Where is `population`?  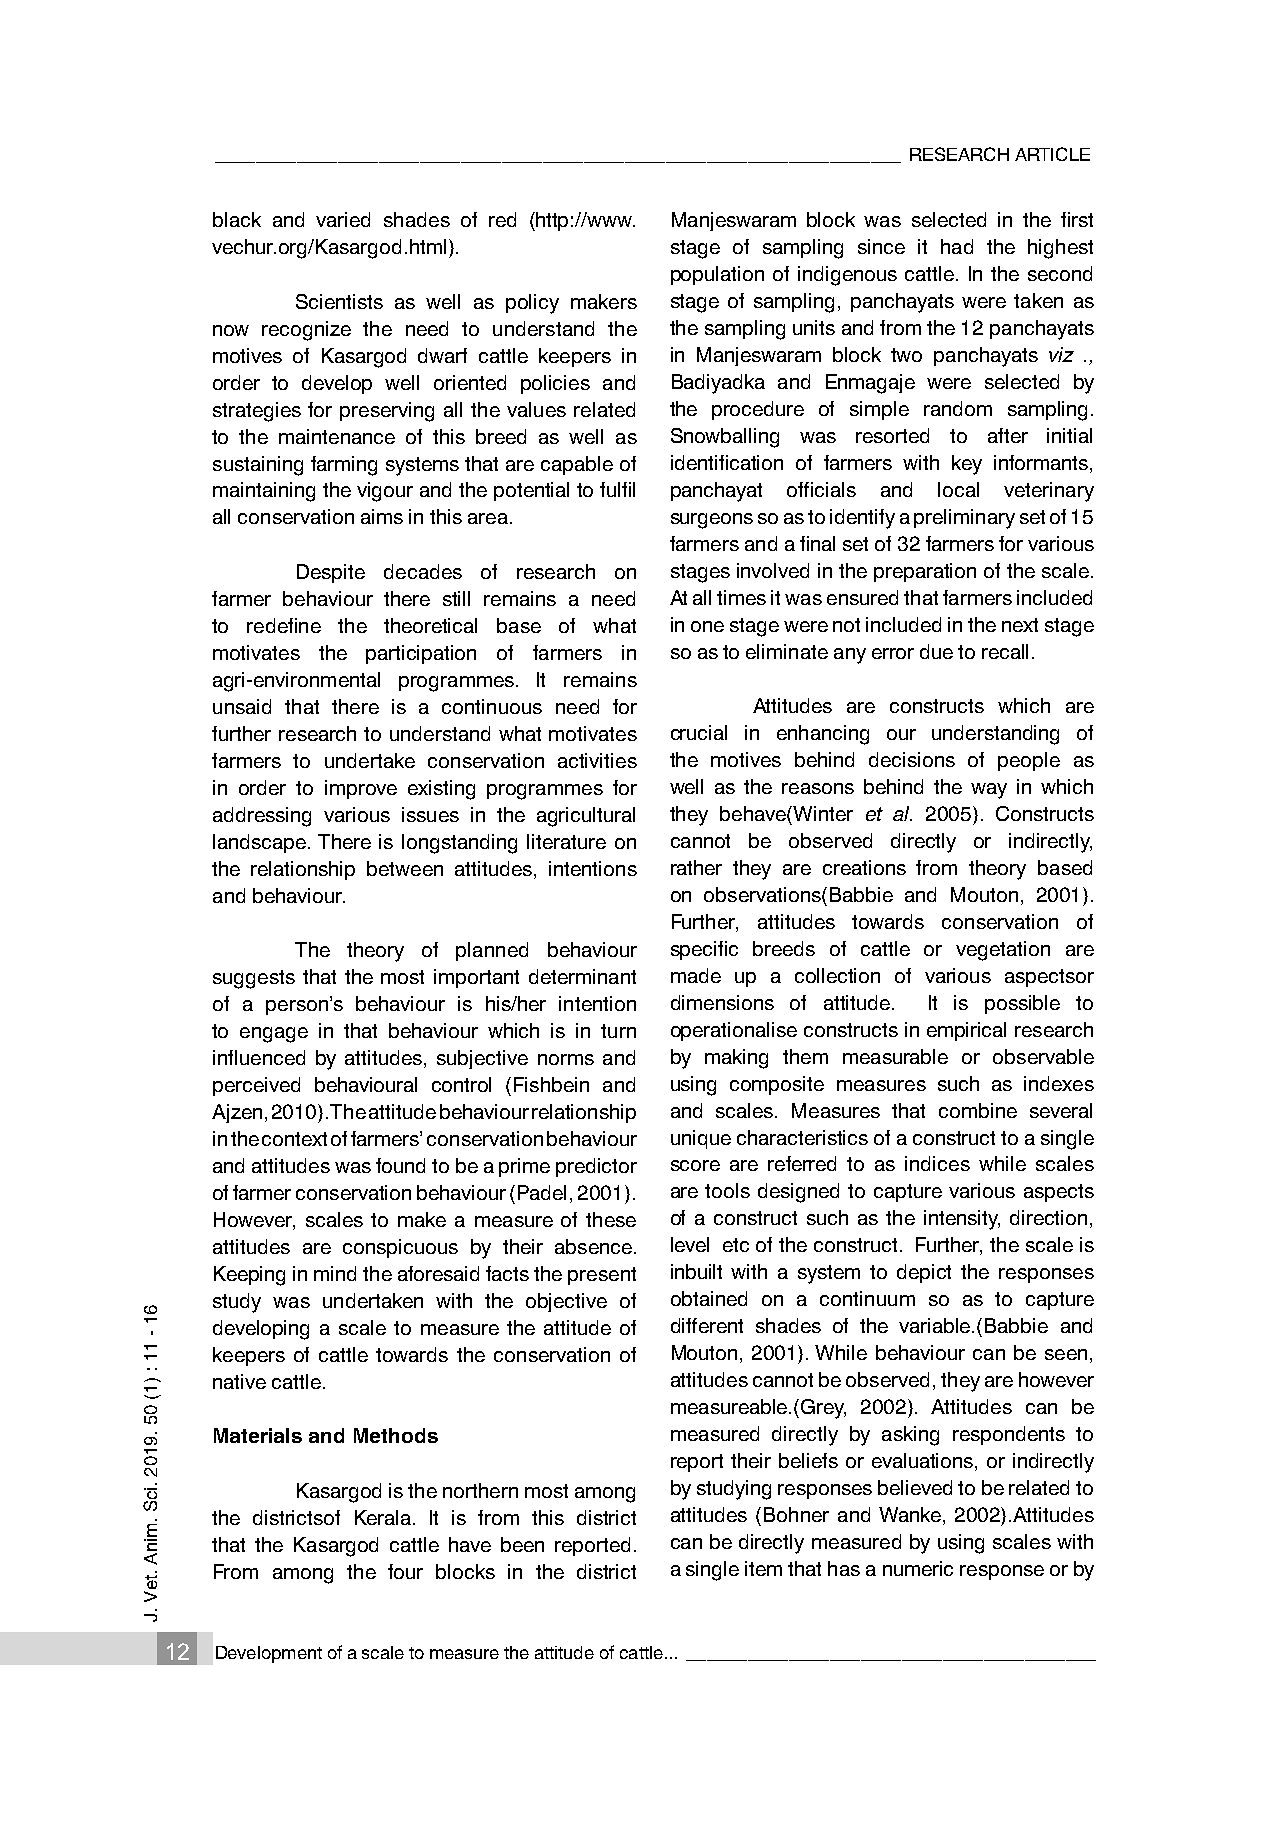 population is located at coordinates (717, 275).
